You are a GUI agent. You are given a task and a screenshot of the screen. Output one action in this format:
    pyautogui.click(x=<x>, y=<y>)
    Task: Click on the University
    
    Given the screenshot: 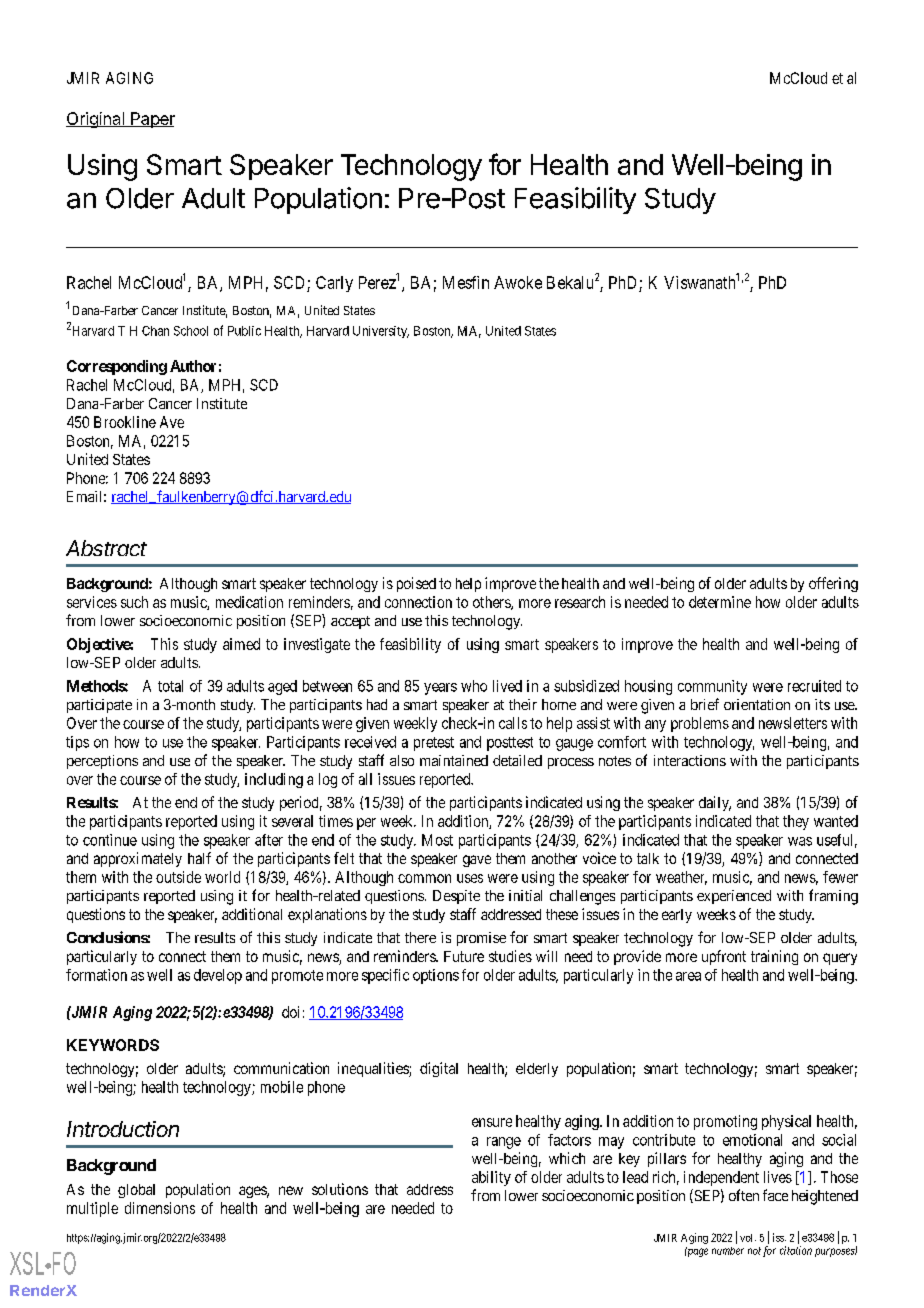 What is the action you would take?
    pyautogui.click(x=381, y=332)
